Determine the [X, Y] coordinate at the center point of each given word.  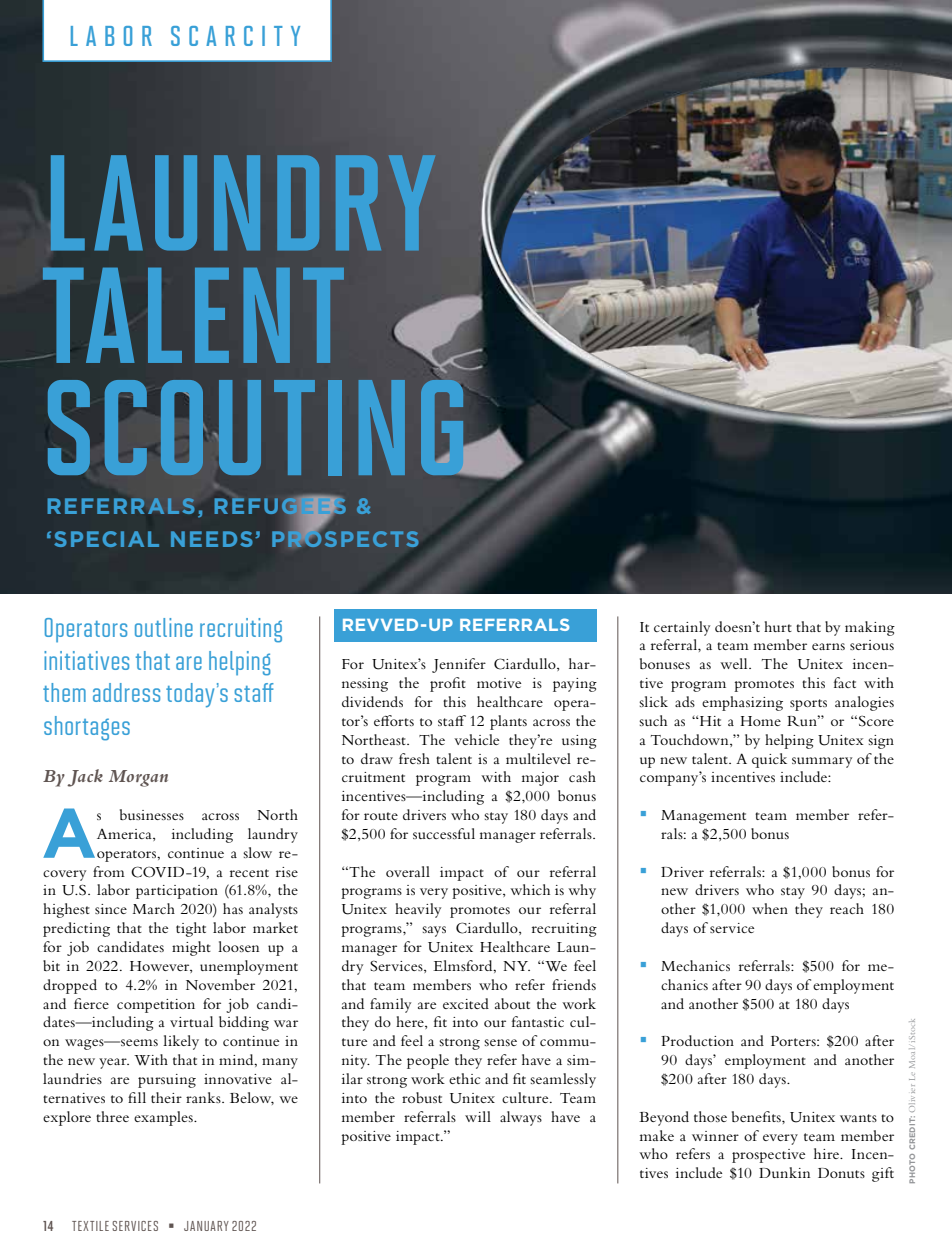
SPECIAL [106, 539]
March [154, 908]
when [770, 908]
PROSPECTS [345, 537]
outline [164, 627]
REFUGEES [280, 506]
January [206, 1226]
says [434, 931]
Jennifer [459, 665]
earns [828, 646]
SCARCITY [235, 36]
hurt [778, 626]
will [478, 1116]
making [870, 628]
